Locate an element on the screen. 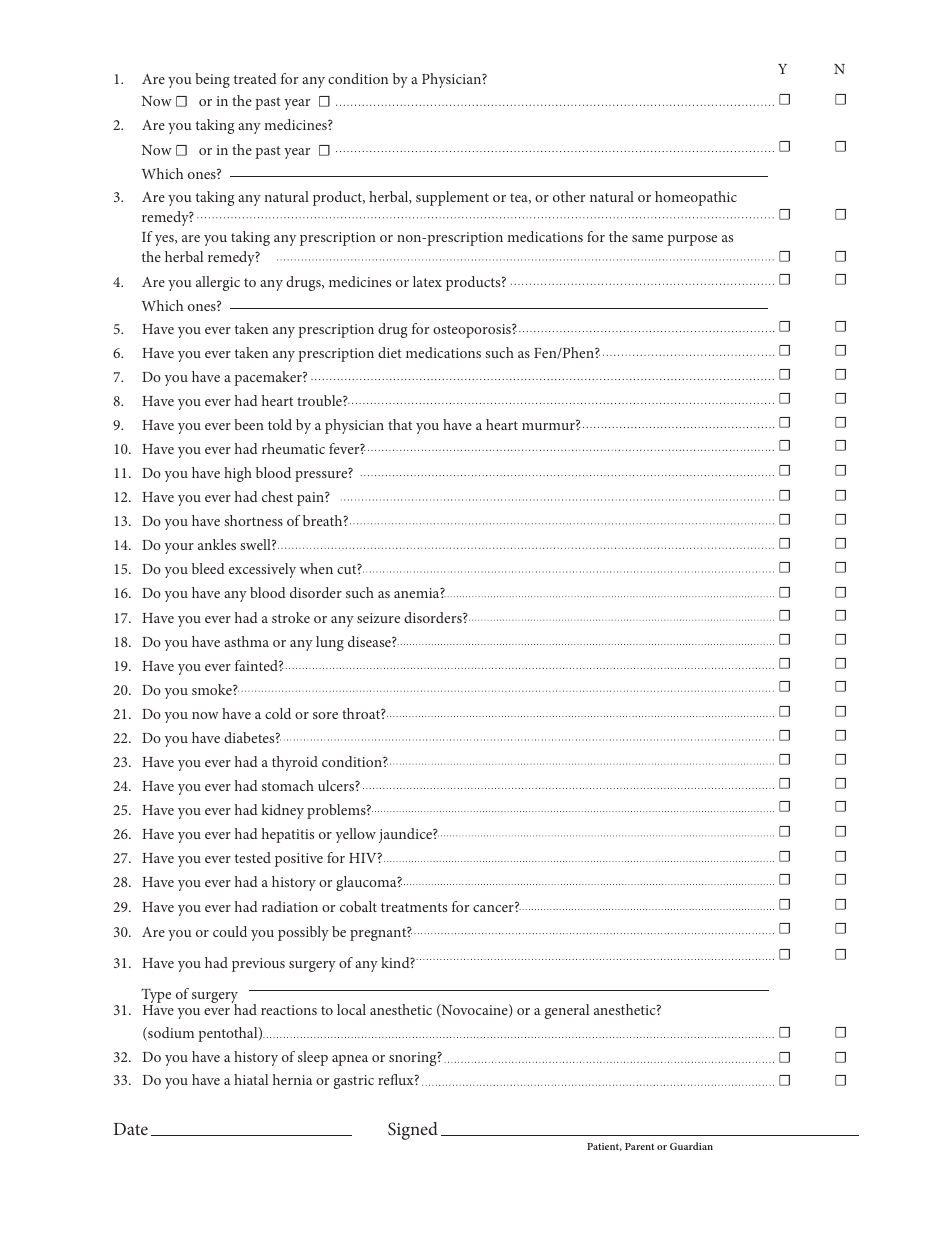  bleed is located at coordinates (208, 568).
